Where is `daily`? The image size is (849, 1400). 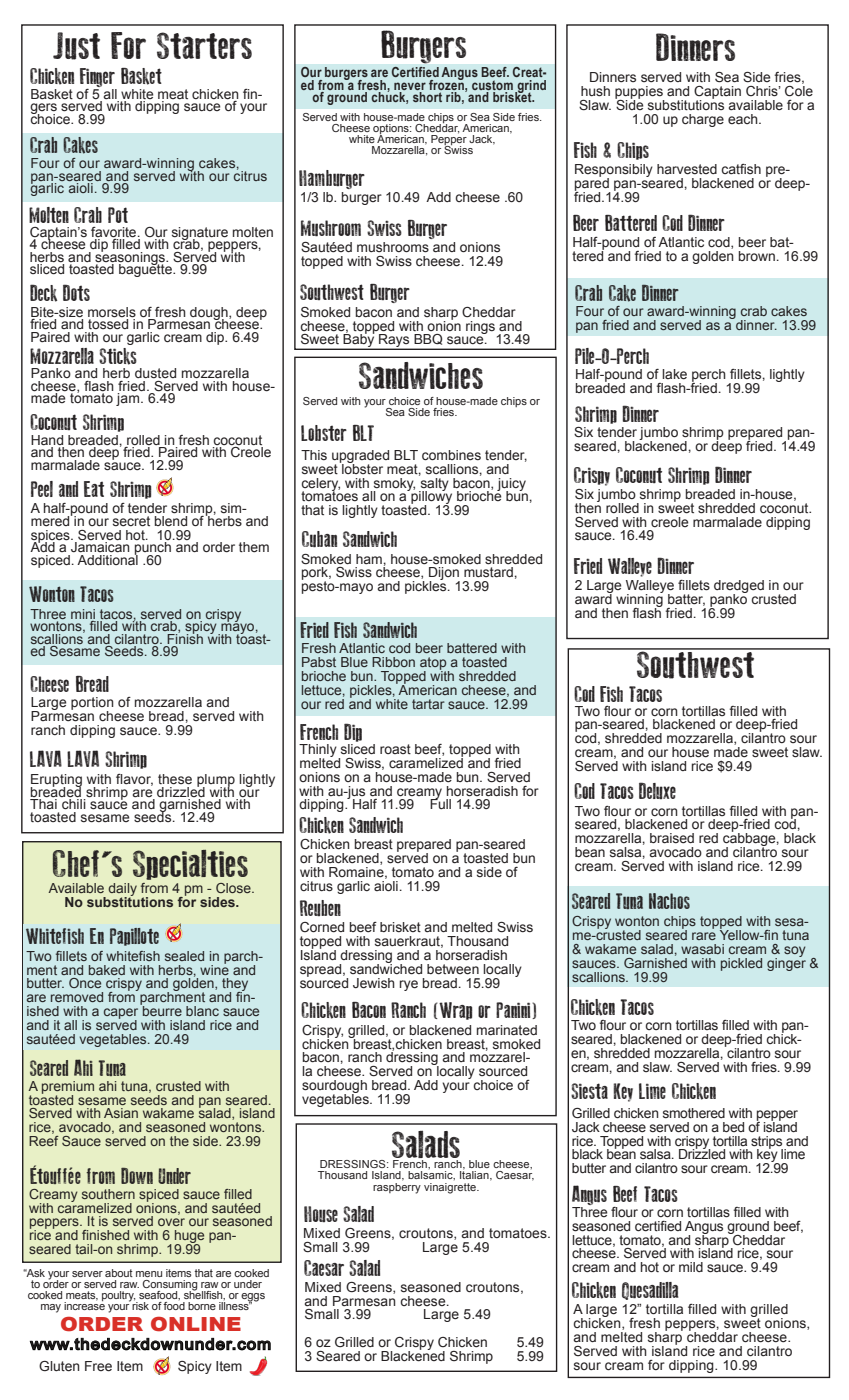
daily is located at coordinates (122, 890).
